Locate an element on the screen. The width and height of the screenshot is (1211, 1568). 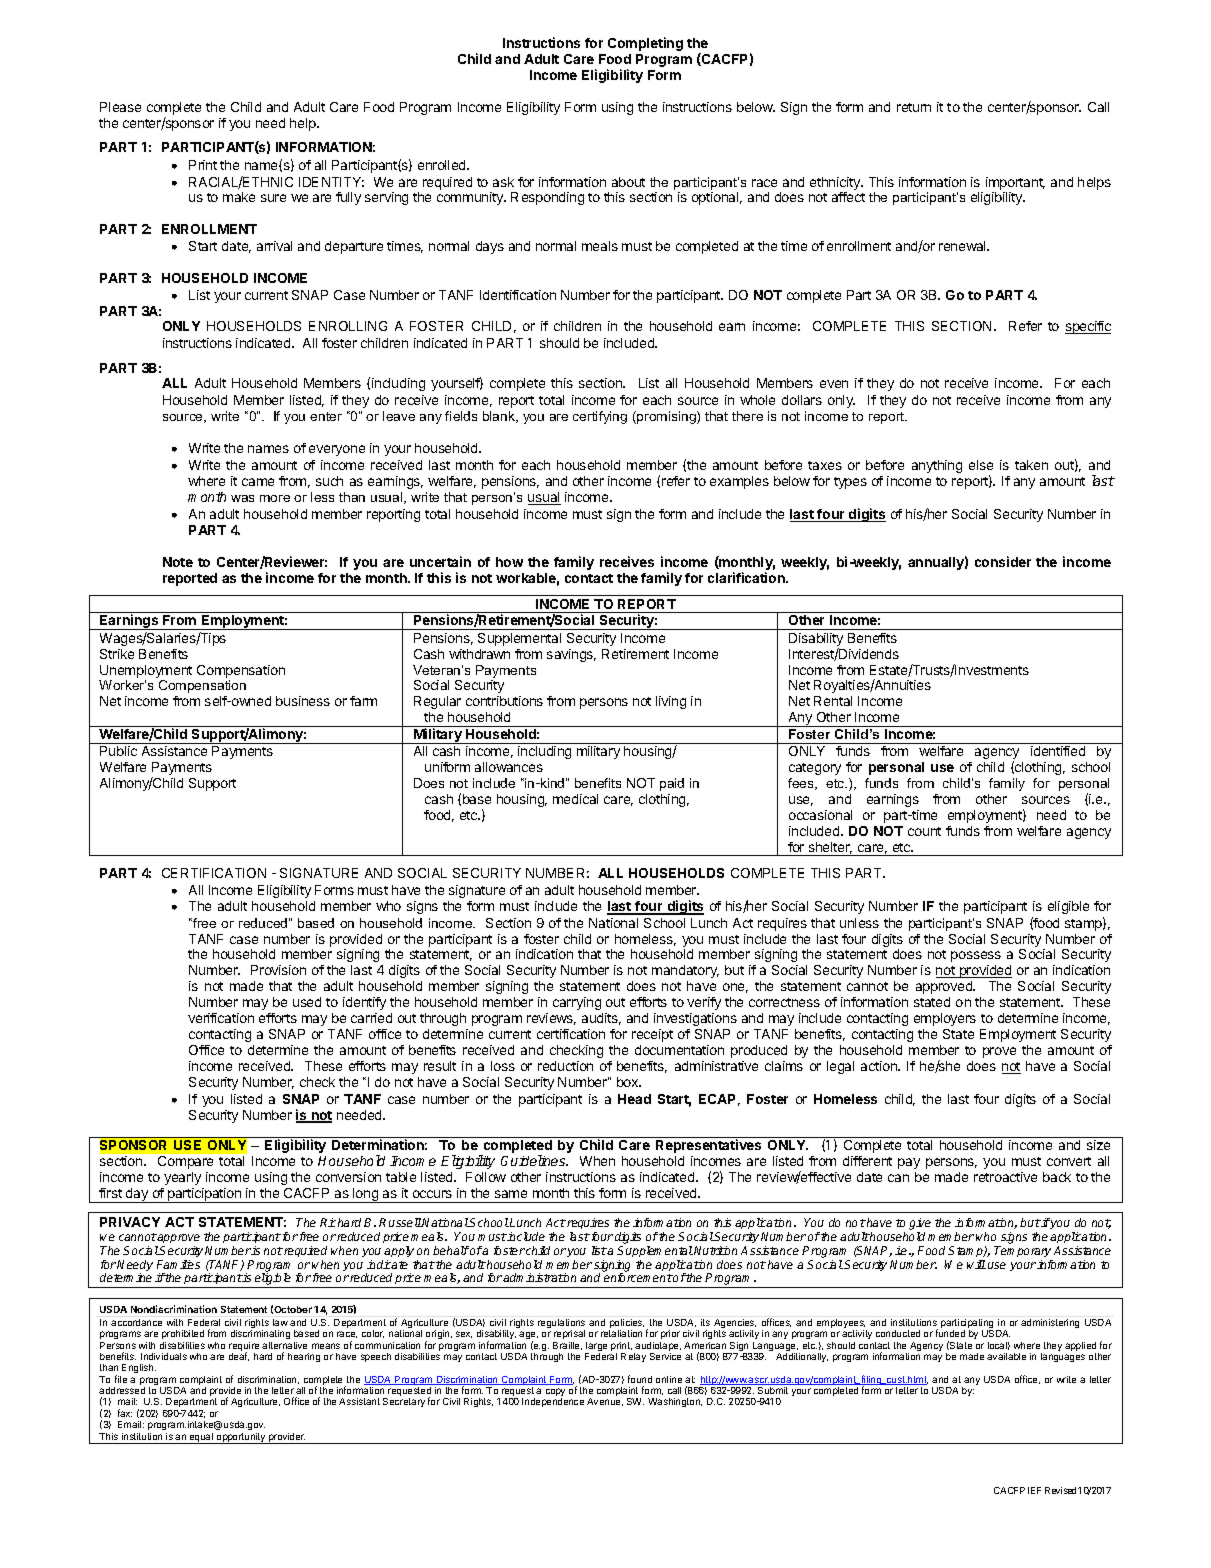
yearly is located at coordinates (182, 1178).
